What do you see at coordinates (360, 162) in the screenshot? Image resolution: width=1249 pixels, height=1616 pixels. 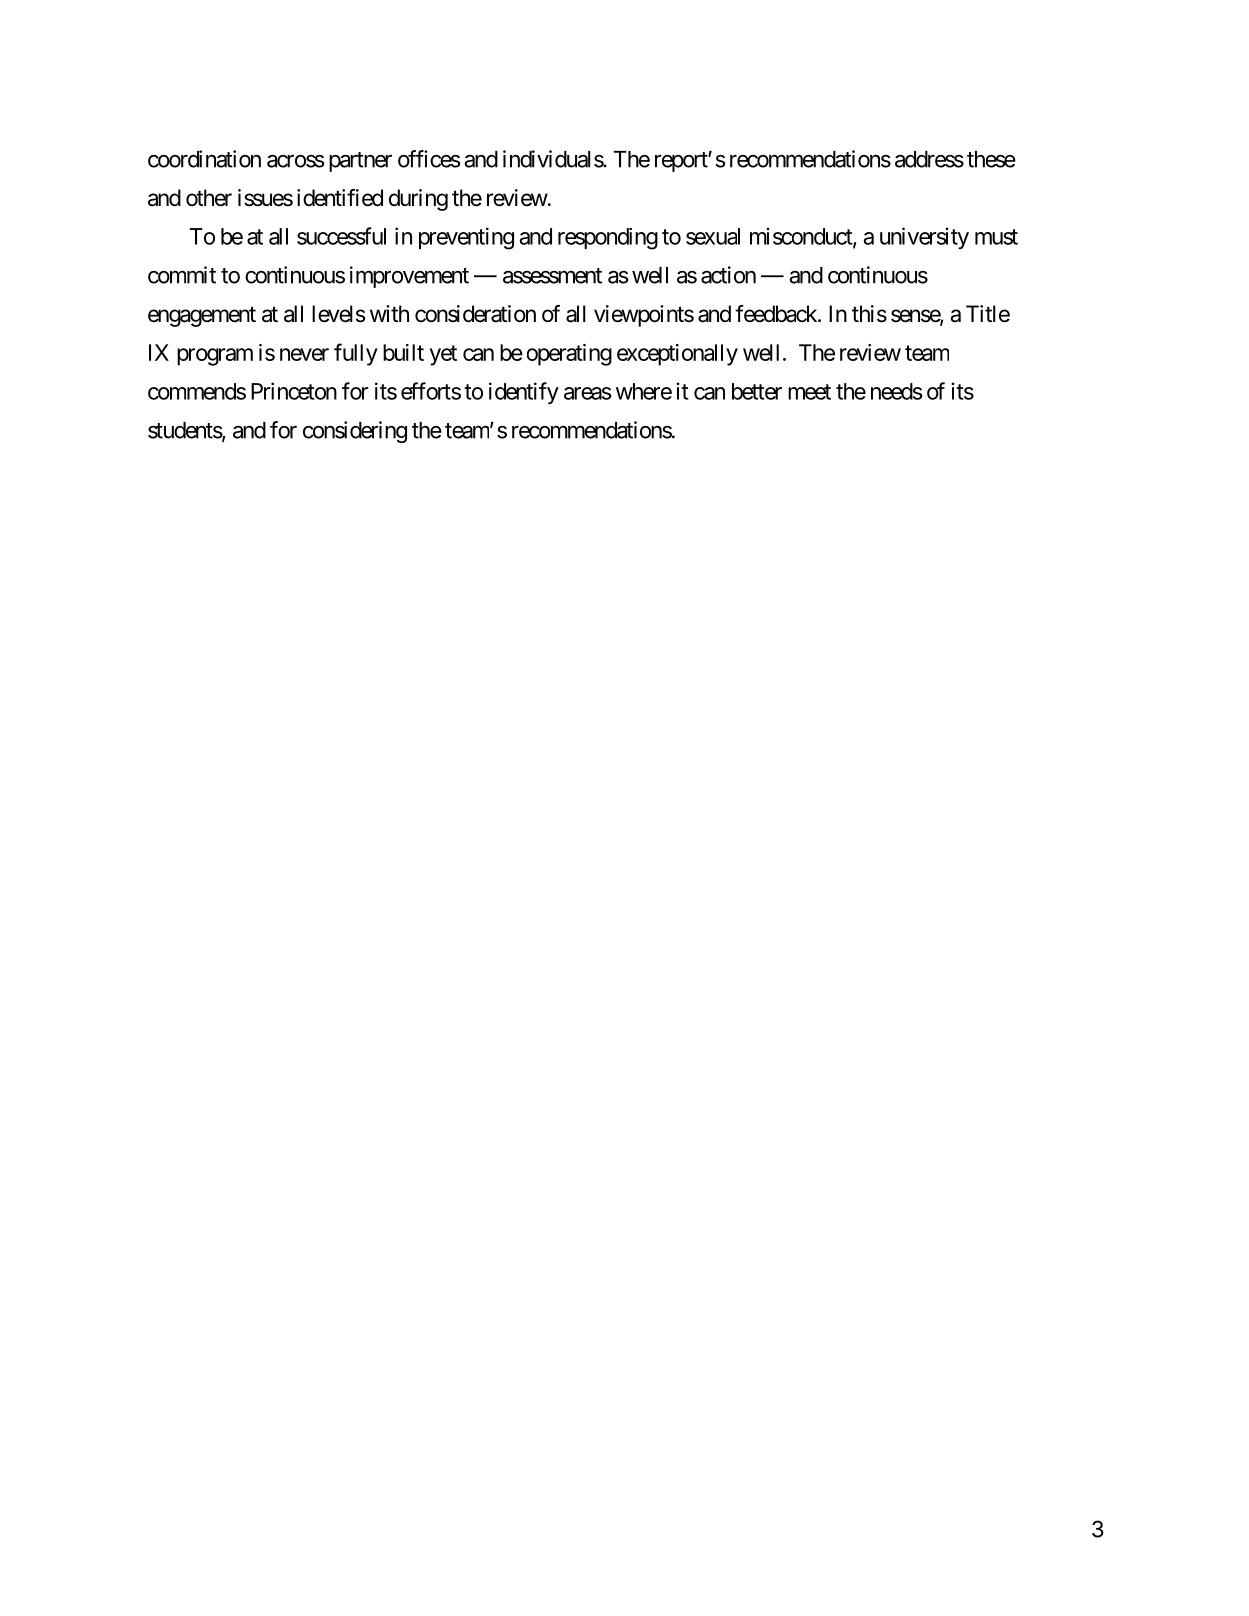 I see `partner` at bounding box center [360, 162].
